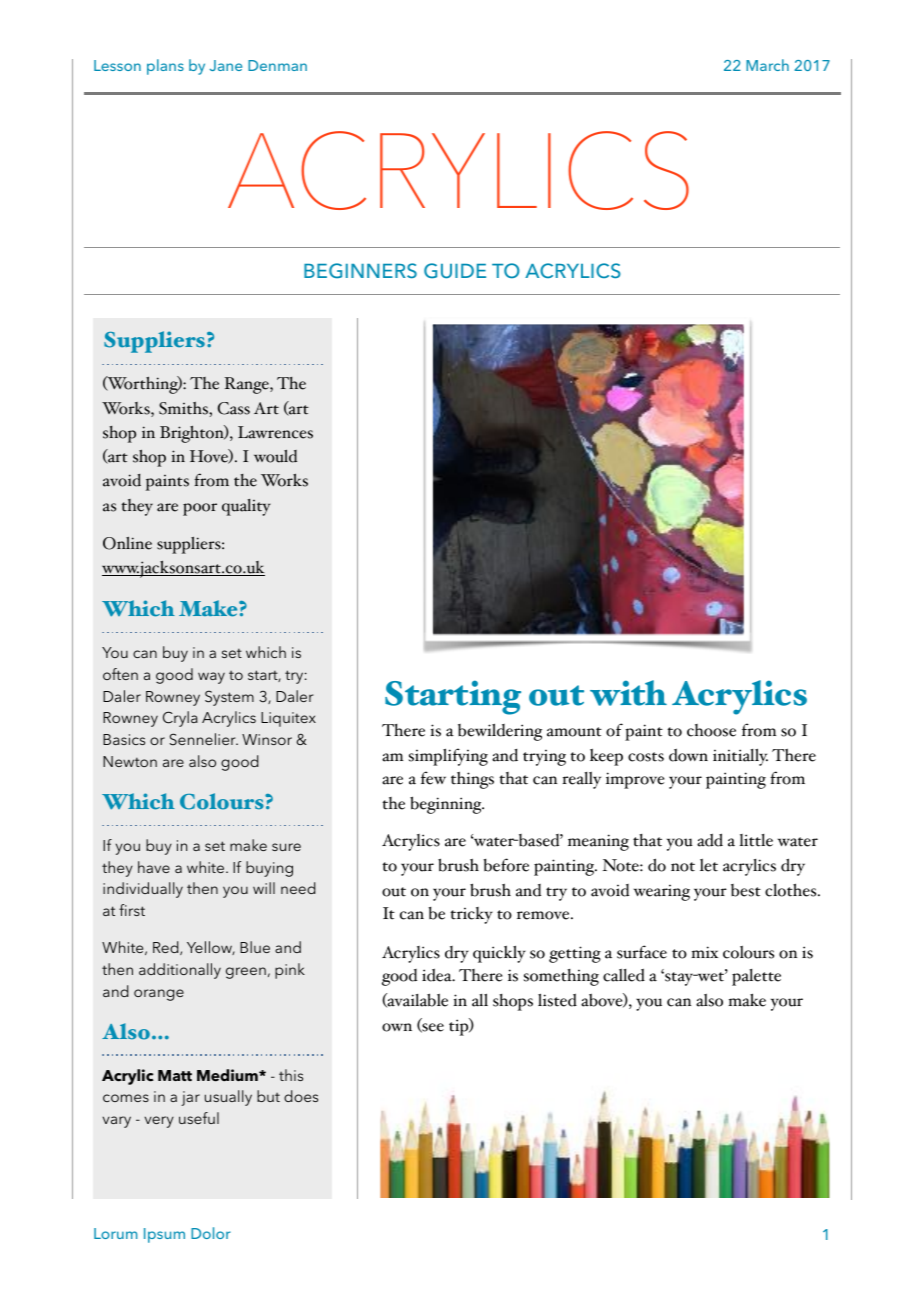 This screenshot has height=1308, width=924. What do you see at coordinates (767, 65) in the screenshot?
I see `March` at bounding box center [767, 65].
